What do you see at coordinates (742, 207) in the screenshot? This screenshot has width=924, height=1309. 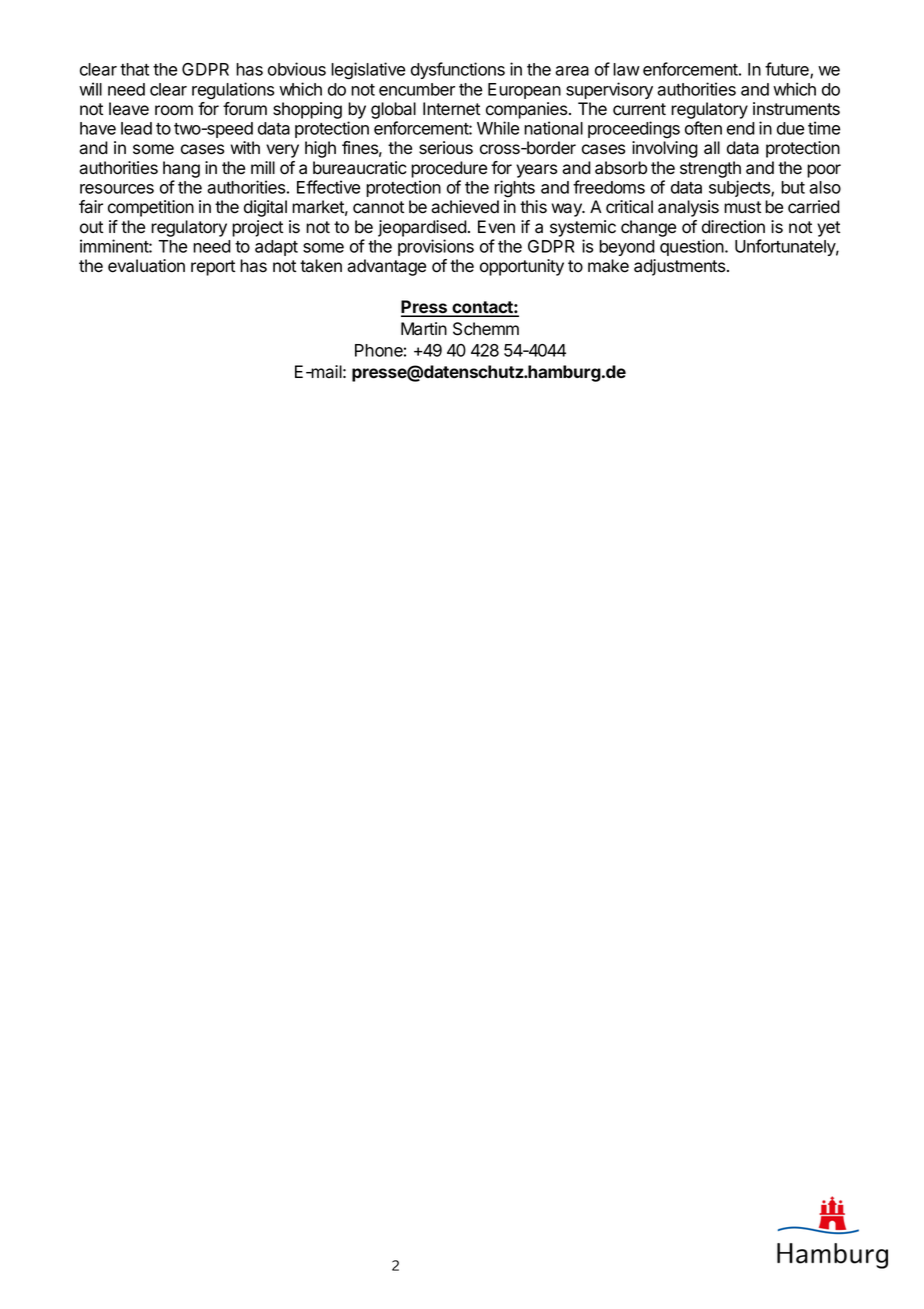 I see `must` at bounding box center [742, 207].
